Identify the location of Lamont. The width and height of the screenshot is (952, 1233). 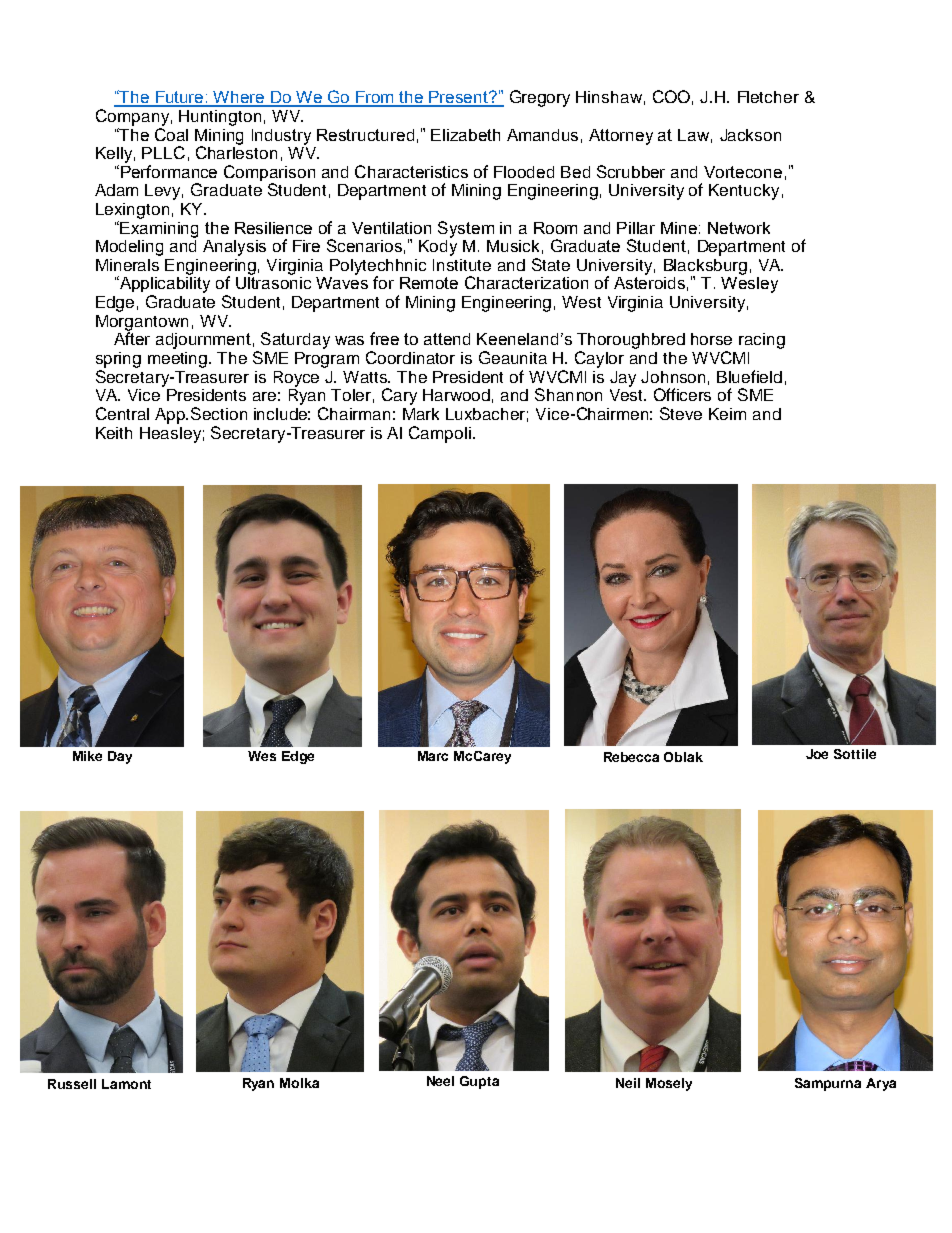
(126, 1084).
